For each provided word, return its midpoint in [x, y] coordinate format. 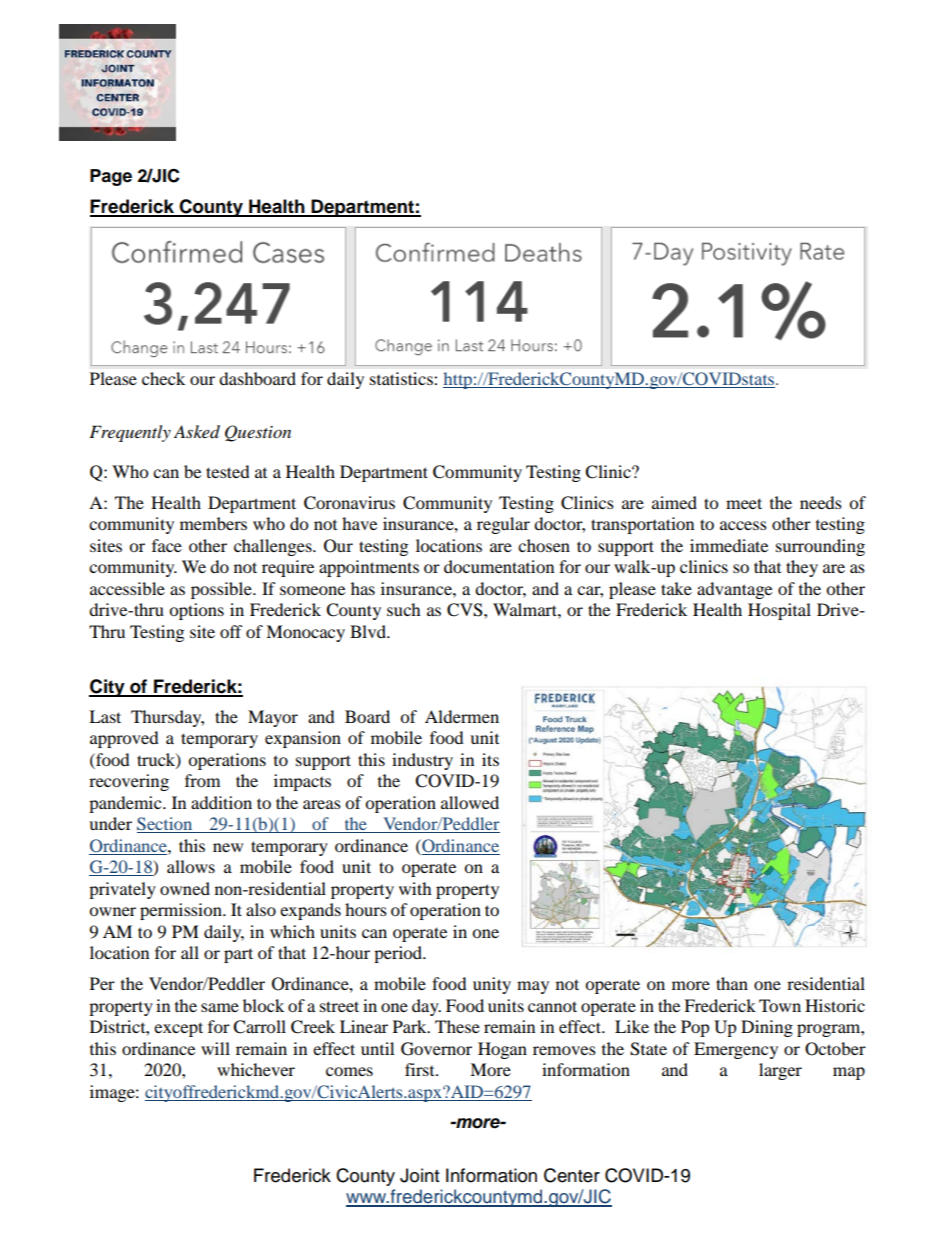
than [732, 983]
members [213, 523]
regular [503, 525]
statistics [402, 378]
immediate [729, 545]
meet [744, 503]
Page [111, 177]
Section [166, 825]
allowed [470, 802]
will [215, 1048]
